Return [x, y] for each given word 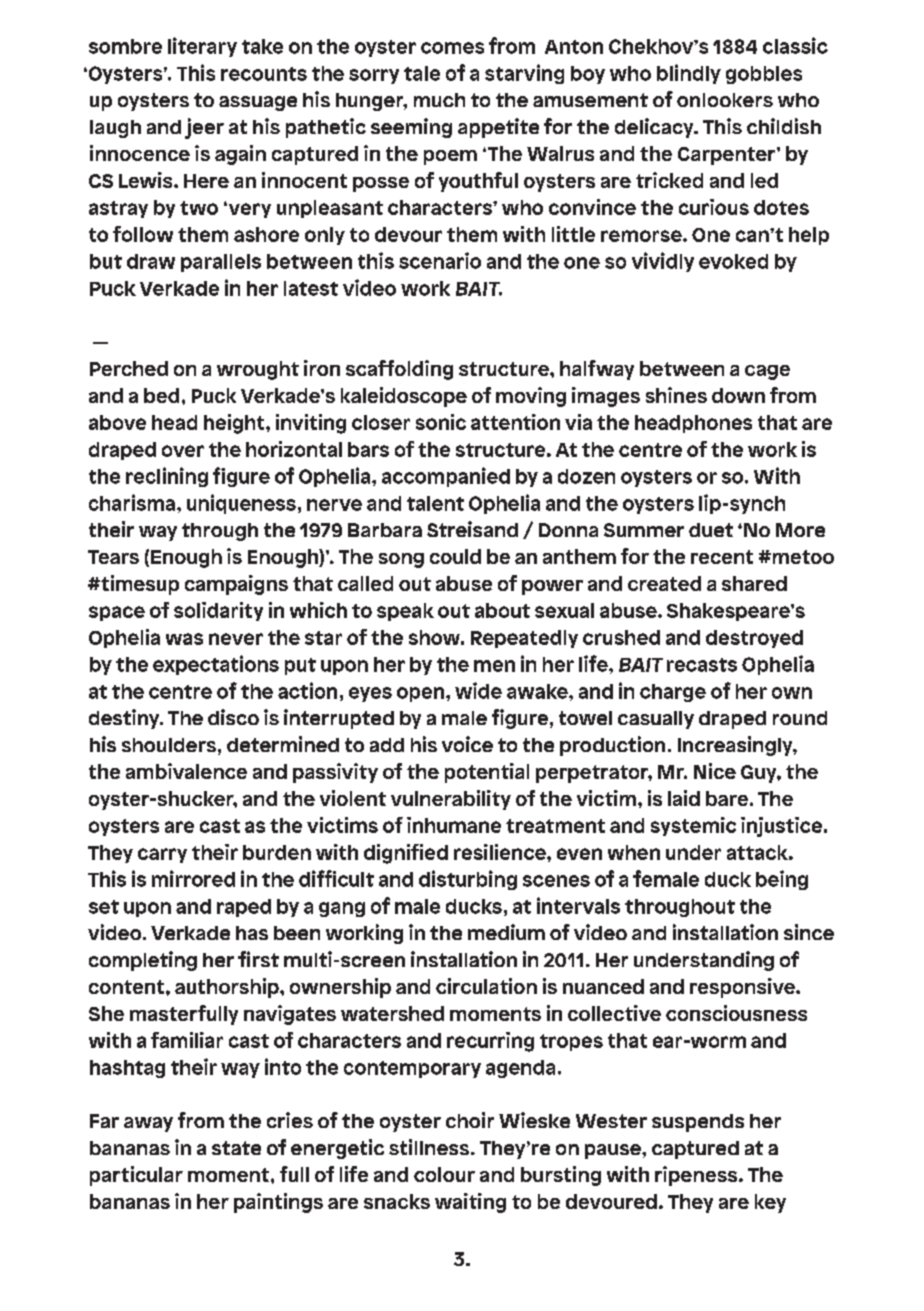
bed [161, 395]
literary [202, 47]
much [439, 100]
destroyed [754, 639]
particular [136, 1176]
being [782, 880]
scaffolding [399, 370]
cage [767, 372]
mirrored [193, 878]
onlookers [725, 100]
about [502, 610]
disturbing [468, 880]
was [184, 639]
